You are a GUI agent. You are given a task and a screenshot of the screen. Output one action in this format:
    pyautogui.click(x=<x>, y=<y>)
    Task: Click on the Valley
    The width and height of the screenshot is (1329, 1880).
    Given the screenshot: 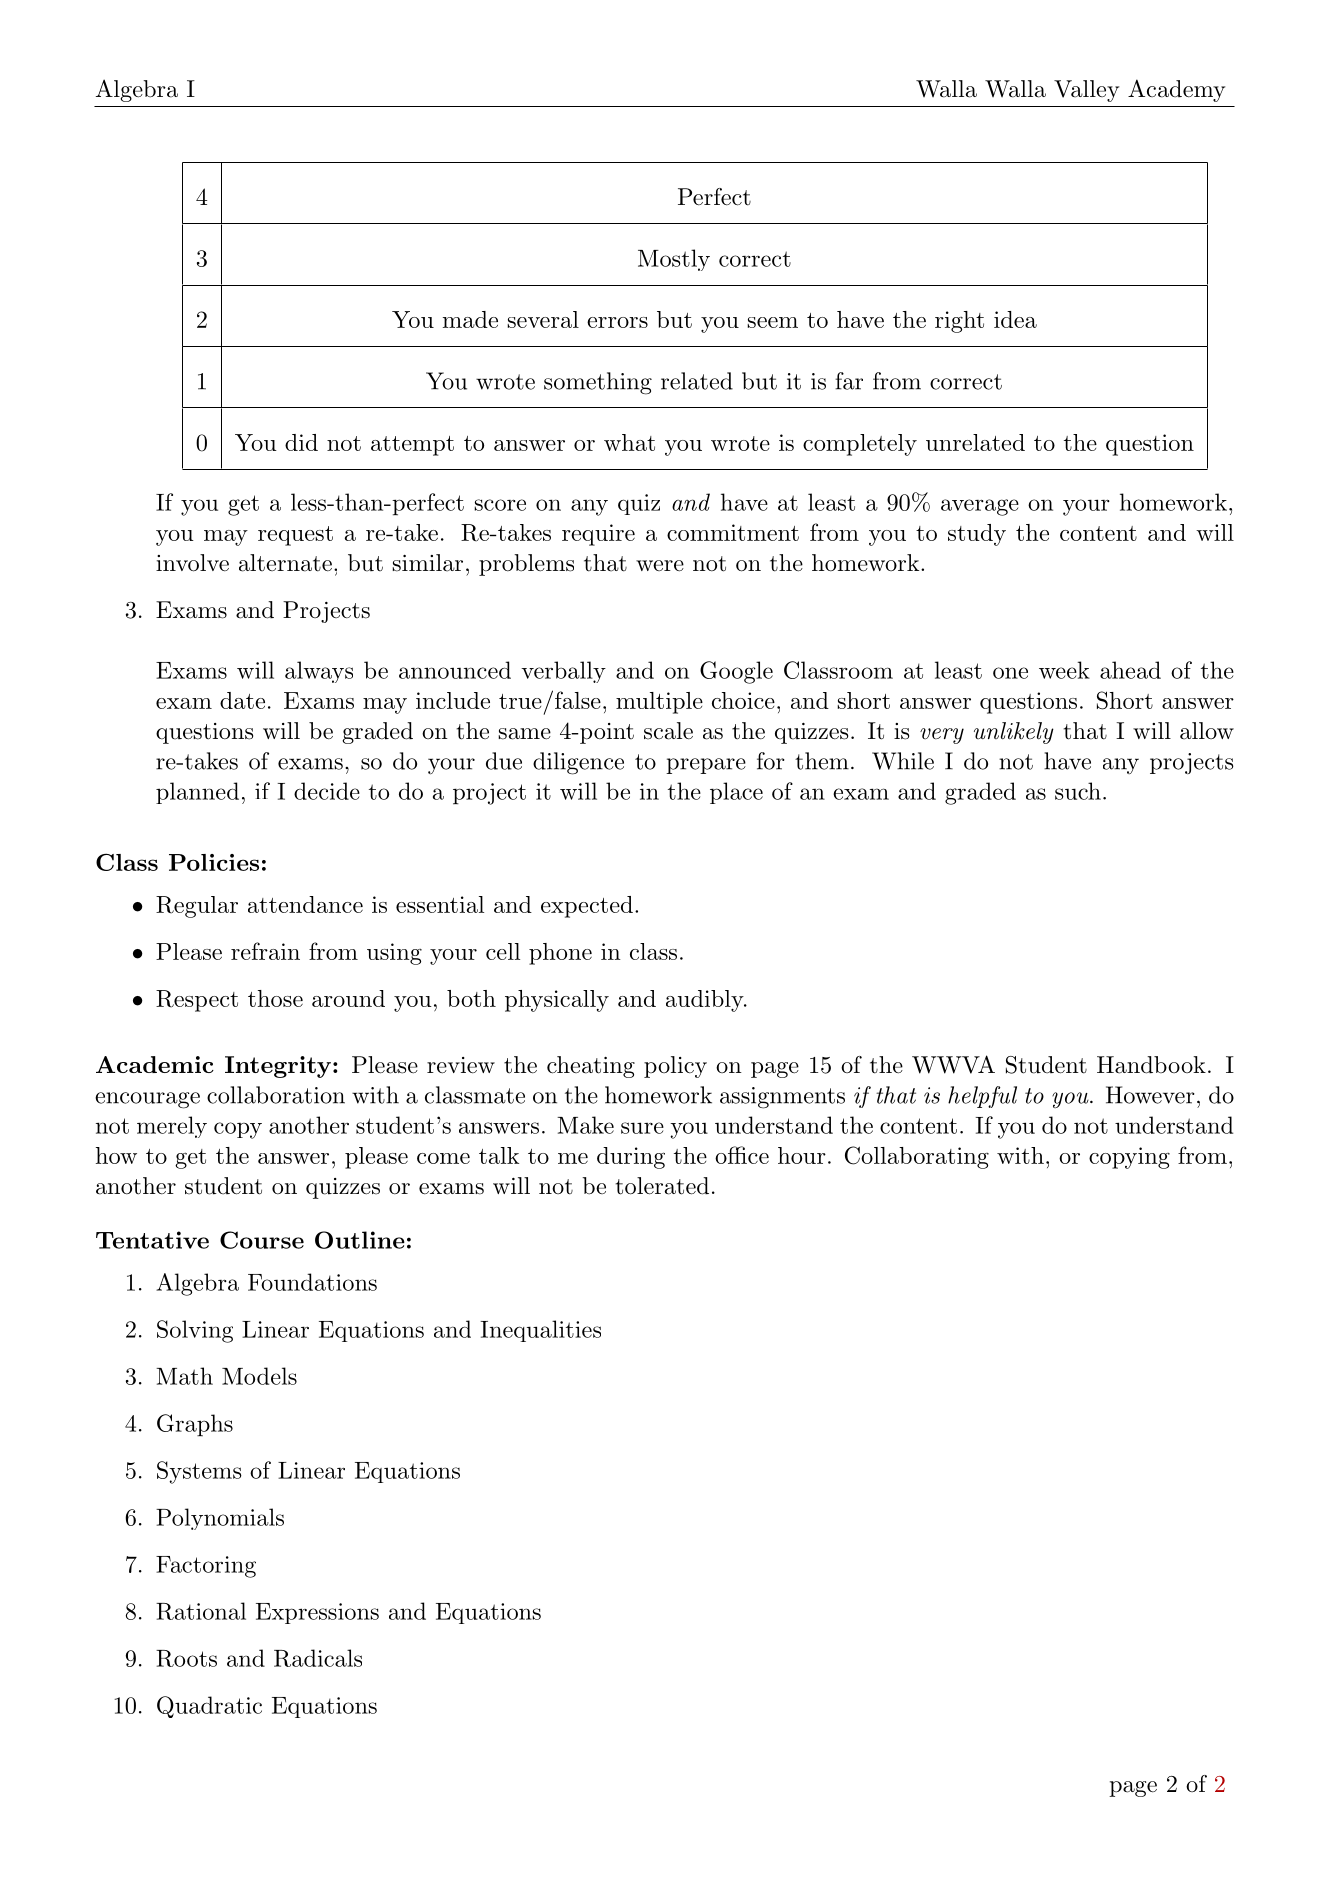 What is the action you would take?
    pyautogui.click(x=1086, y=91)
